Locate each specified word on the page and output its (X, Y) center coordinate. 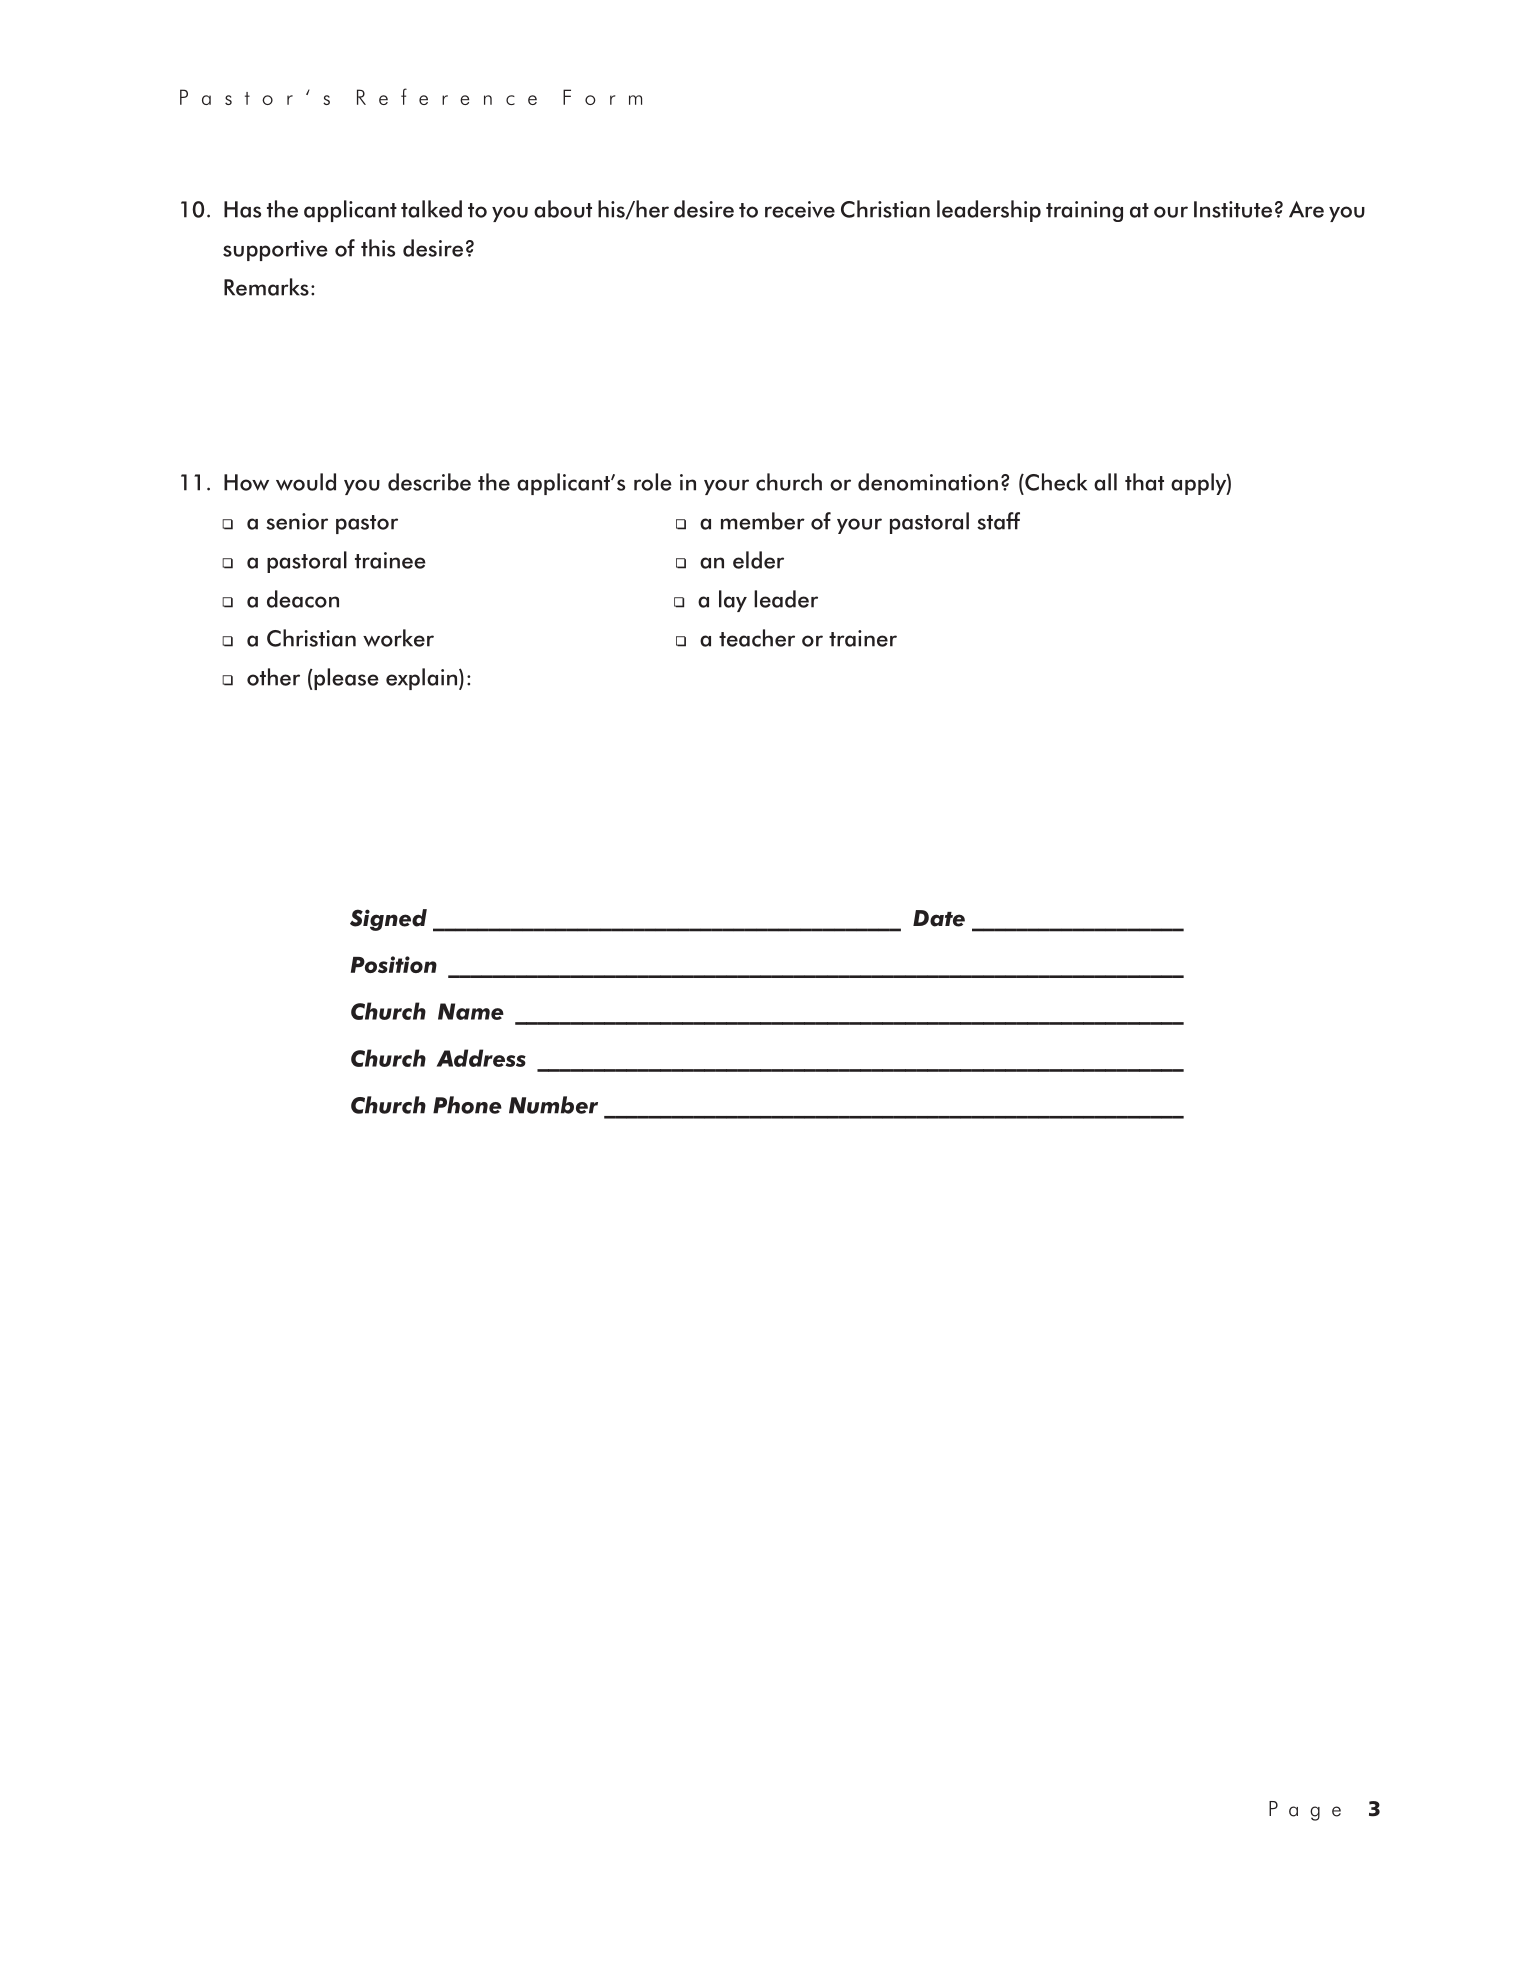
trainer (863, 638)
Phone (467, 1105)
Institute (1233, 209)
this (378, 248)
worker (398, 638)
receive (800, 209)
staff (998, 521)
